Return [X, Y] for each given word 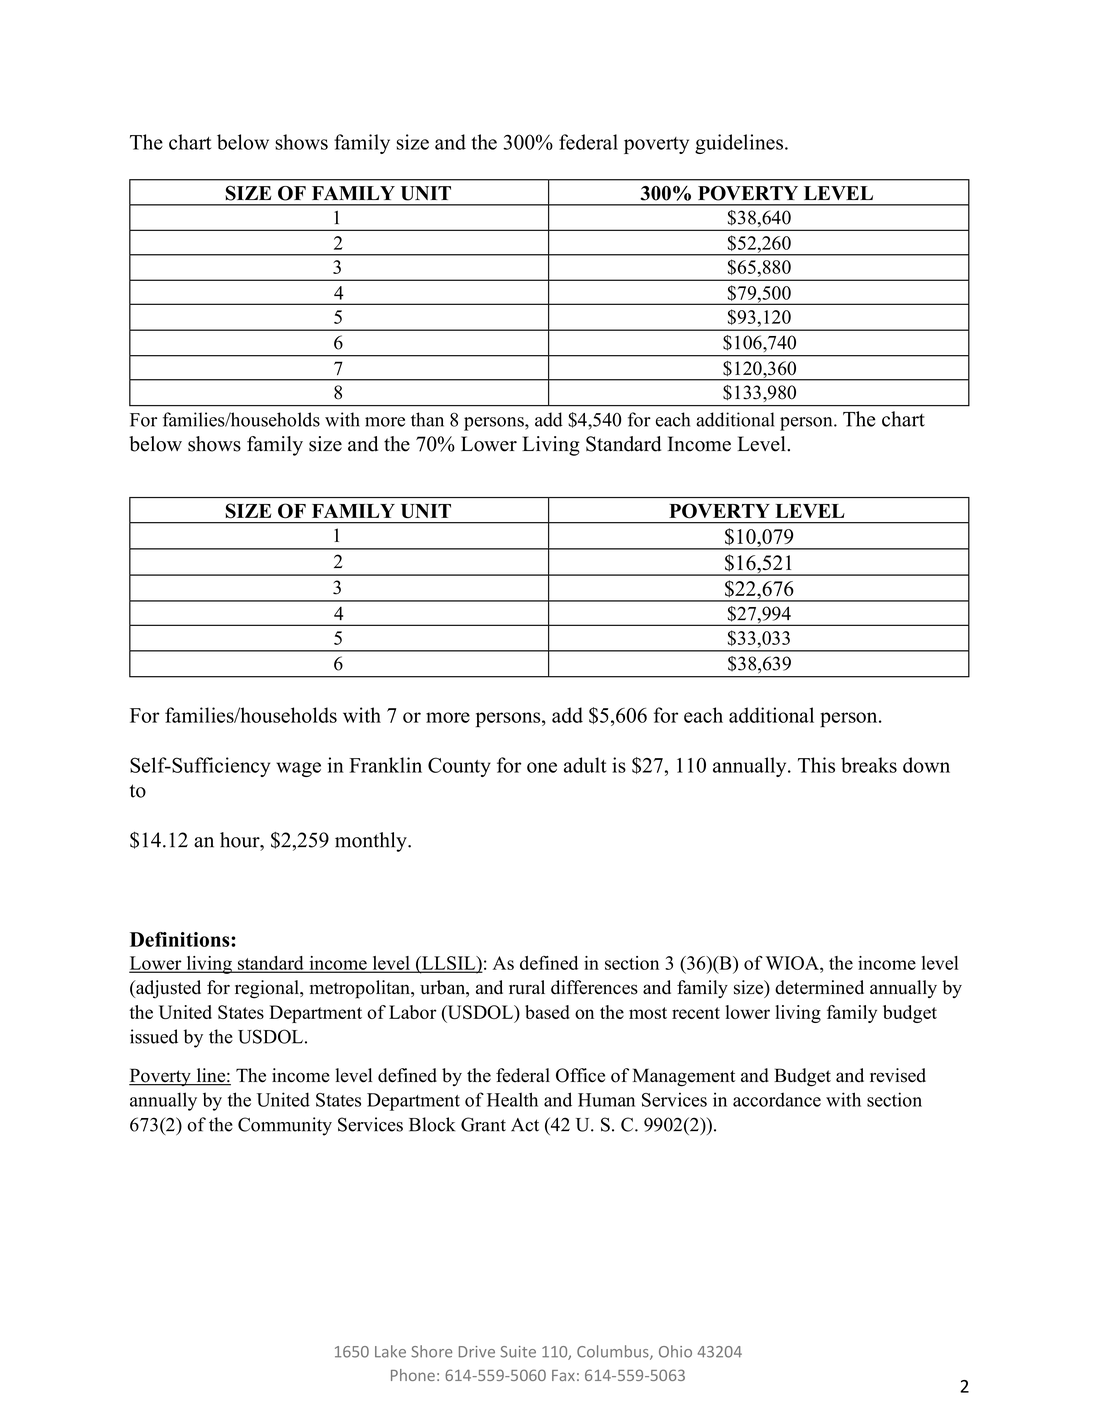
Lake [390, 1351]
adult [585, 765]
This [816, 765]
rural [527, 987]
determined [819, 987]
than [427, 419]
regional [268, 989]
